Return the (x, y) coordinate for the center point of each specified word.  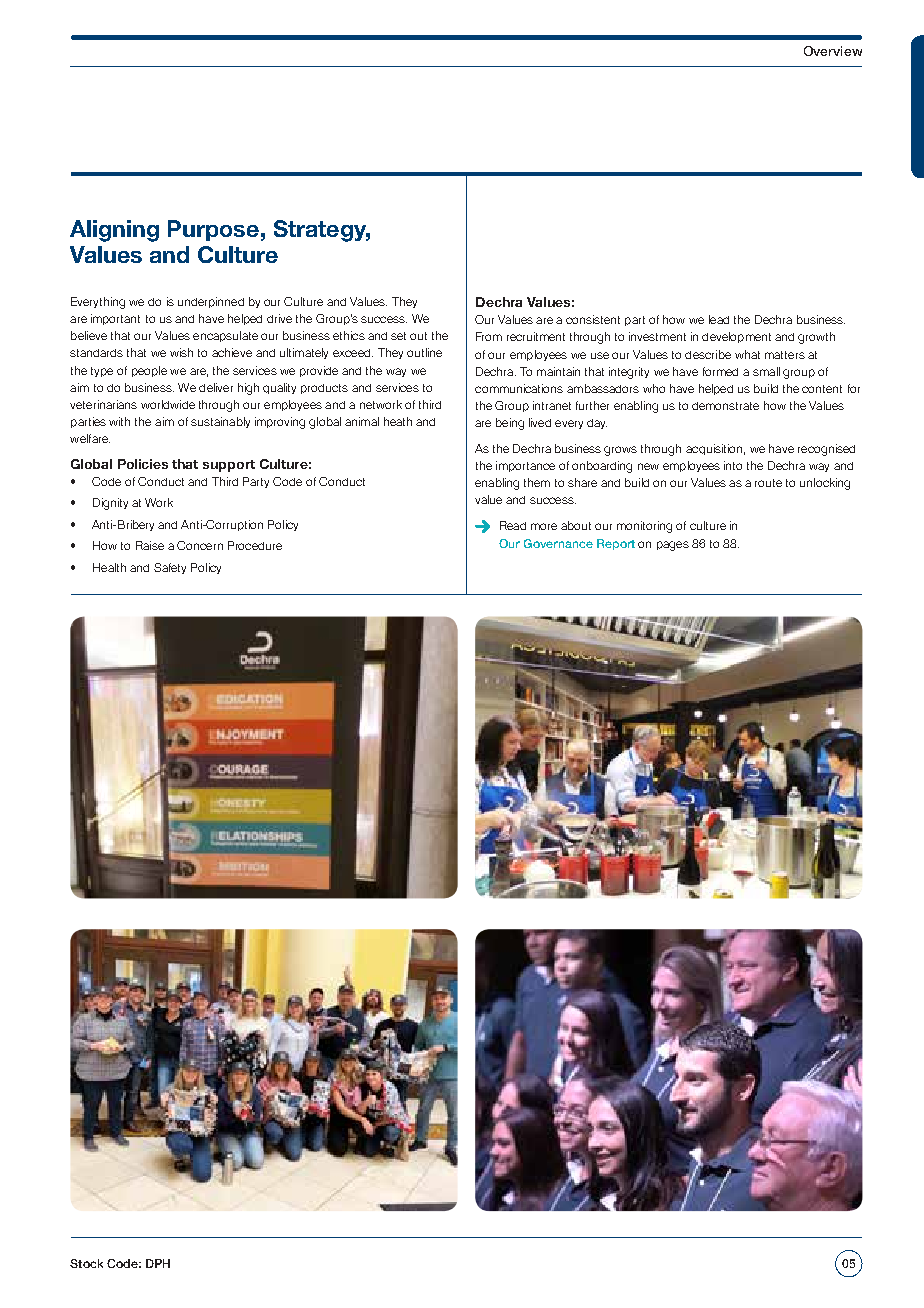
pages (673, 546)
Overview (833, 51)
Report (616, 544)
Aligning (114, 231)
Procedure (255, 545)
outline (424, 352)
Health (109, 567)
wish (181, 352)
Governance (558, 543)
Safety (170, 568)
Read (513, 525)
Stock (86, 1263)
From (489, 336)
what (747, 354)
